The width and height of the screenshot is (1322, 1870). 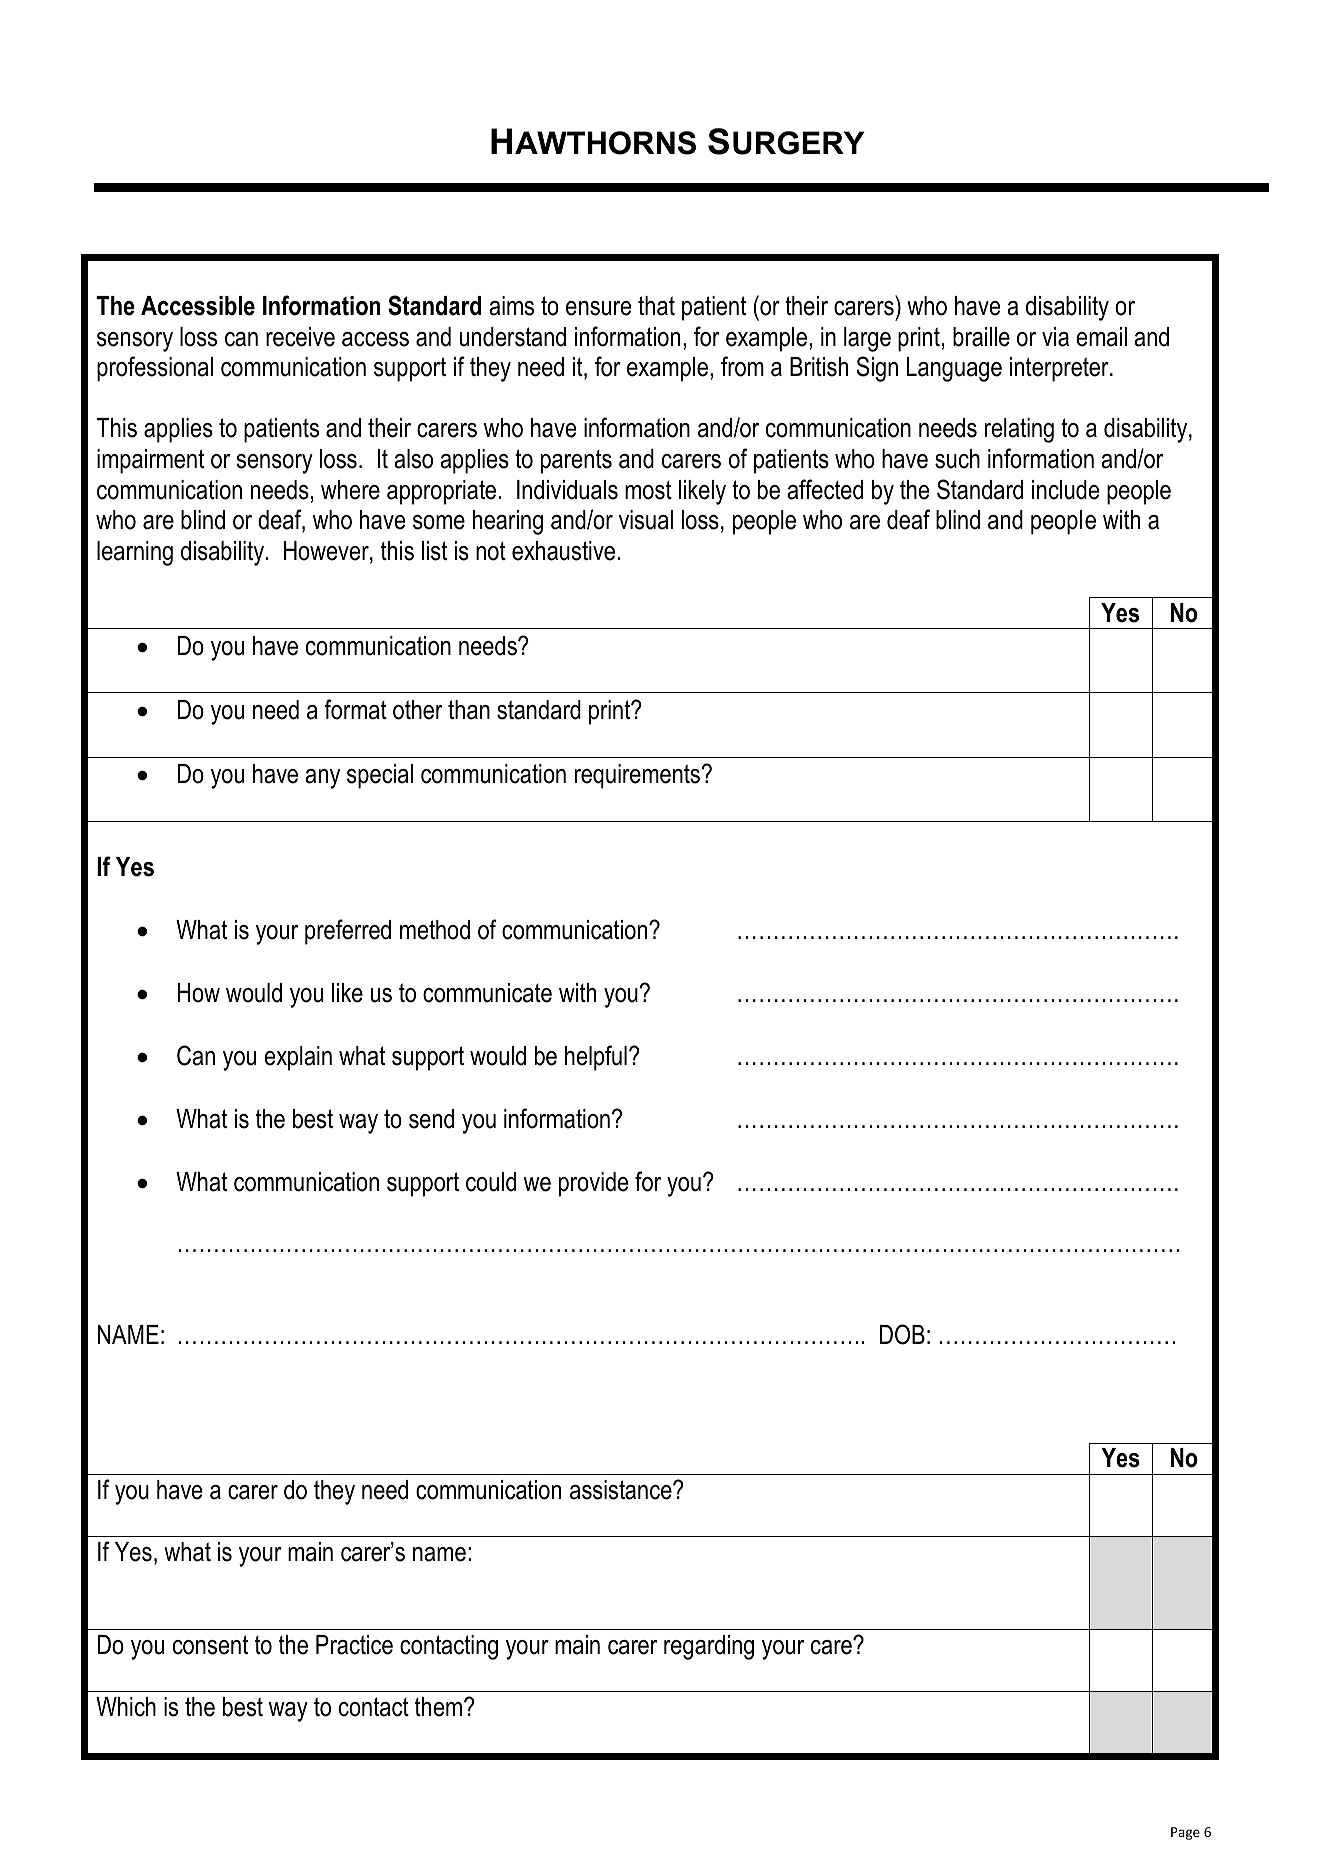 What do you see at coordinates (300, 337) in the screenshot?
I see `receive` at bounding box center [300, 337].
